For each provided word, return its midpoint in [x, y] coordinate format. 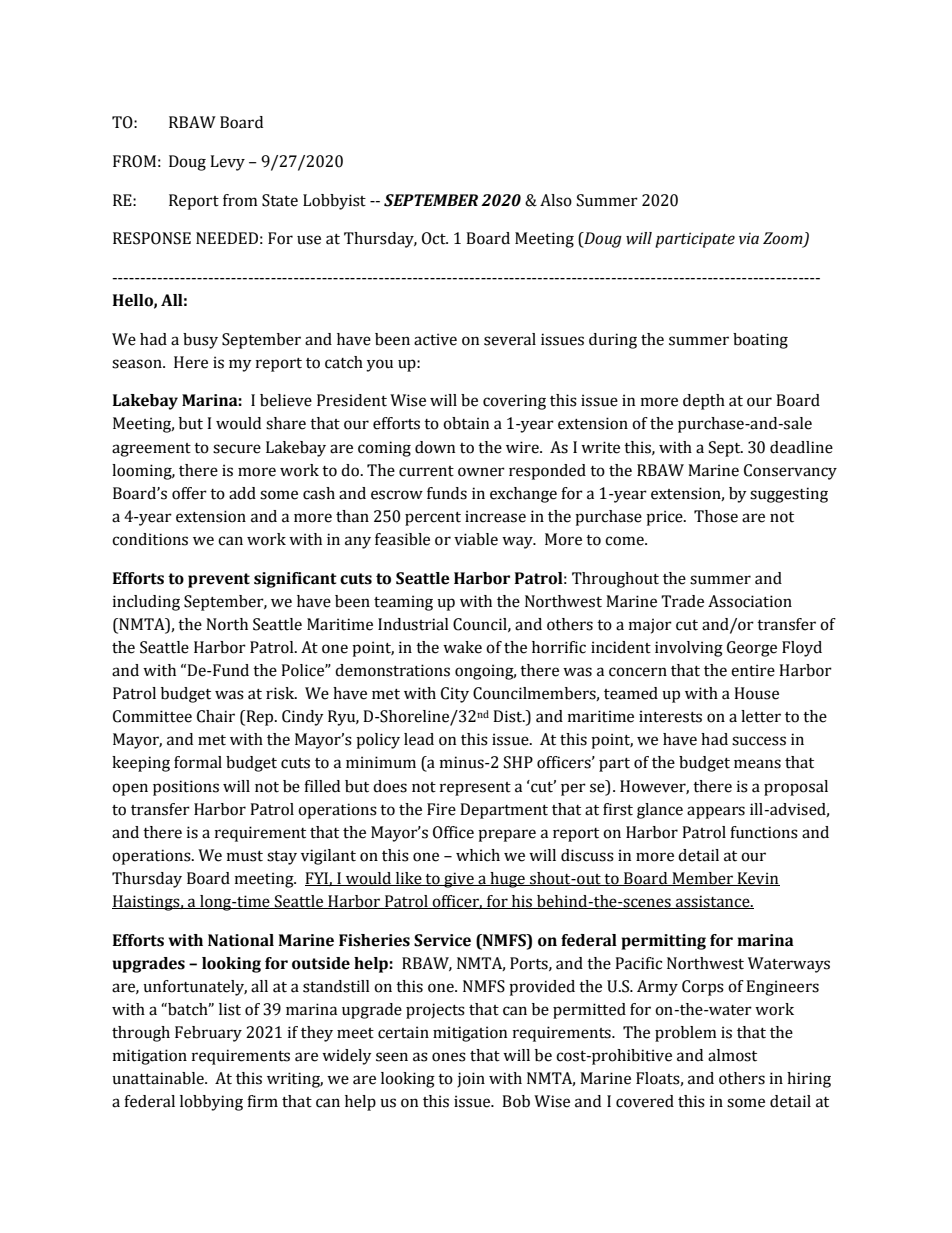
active [435, 339]
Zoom [784, 239]
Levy [227, 163]
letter [761, 716]
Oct [435, 238]
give [459, 880]
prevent [219, 580]
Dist [509, 716]
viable [476, 539]
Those [716, 516]
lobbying [211, 1103]
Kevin [757, 879]
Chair [216, 716]
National [241, 940]
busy [200, 341]
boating [760, 341]
